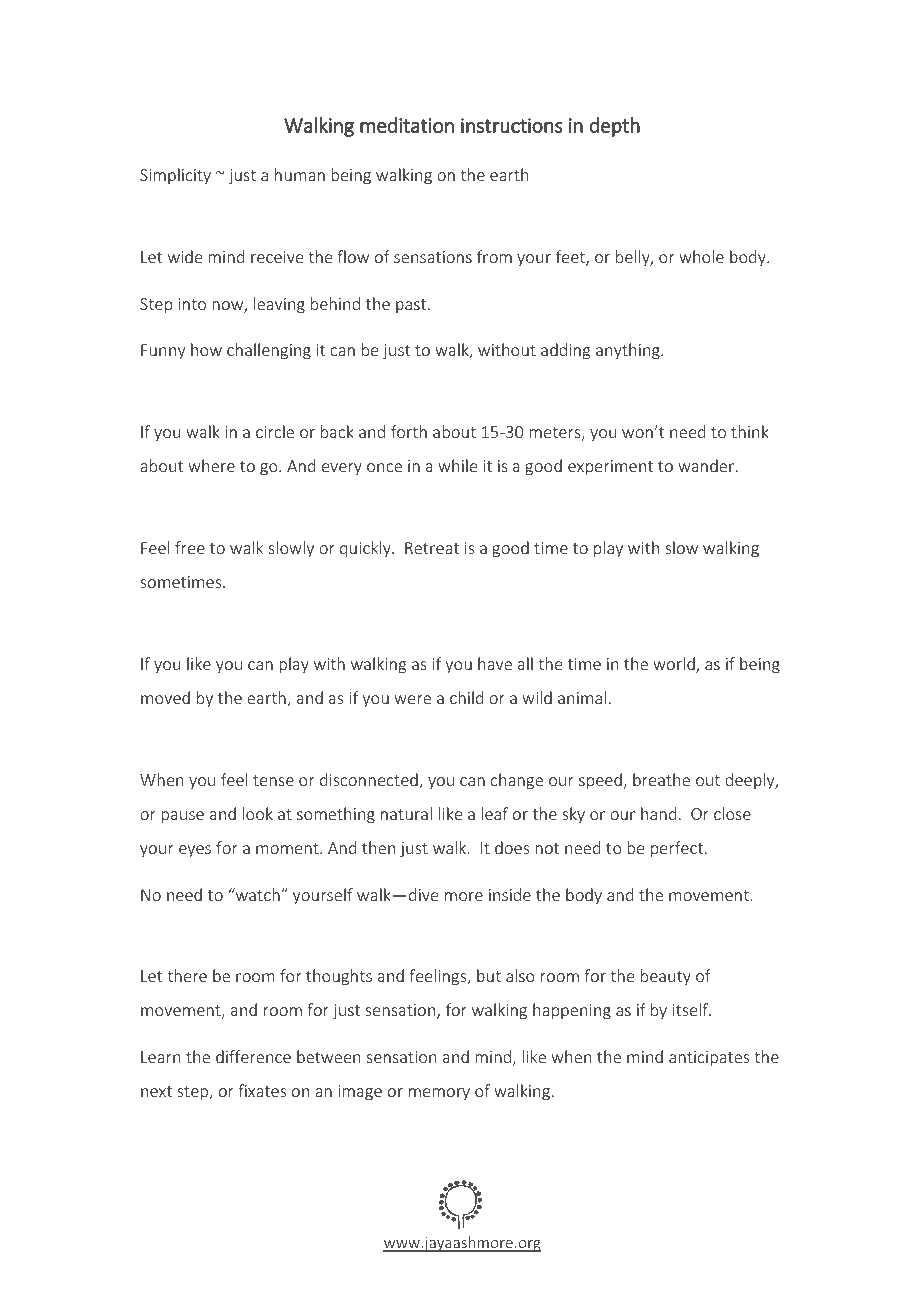  What do you see at coordinates (190, 547) in the image?
I see `free` at bounding box center [190, 547].
